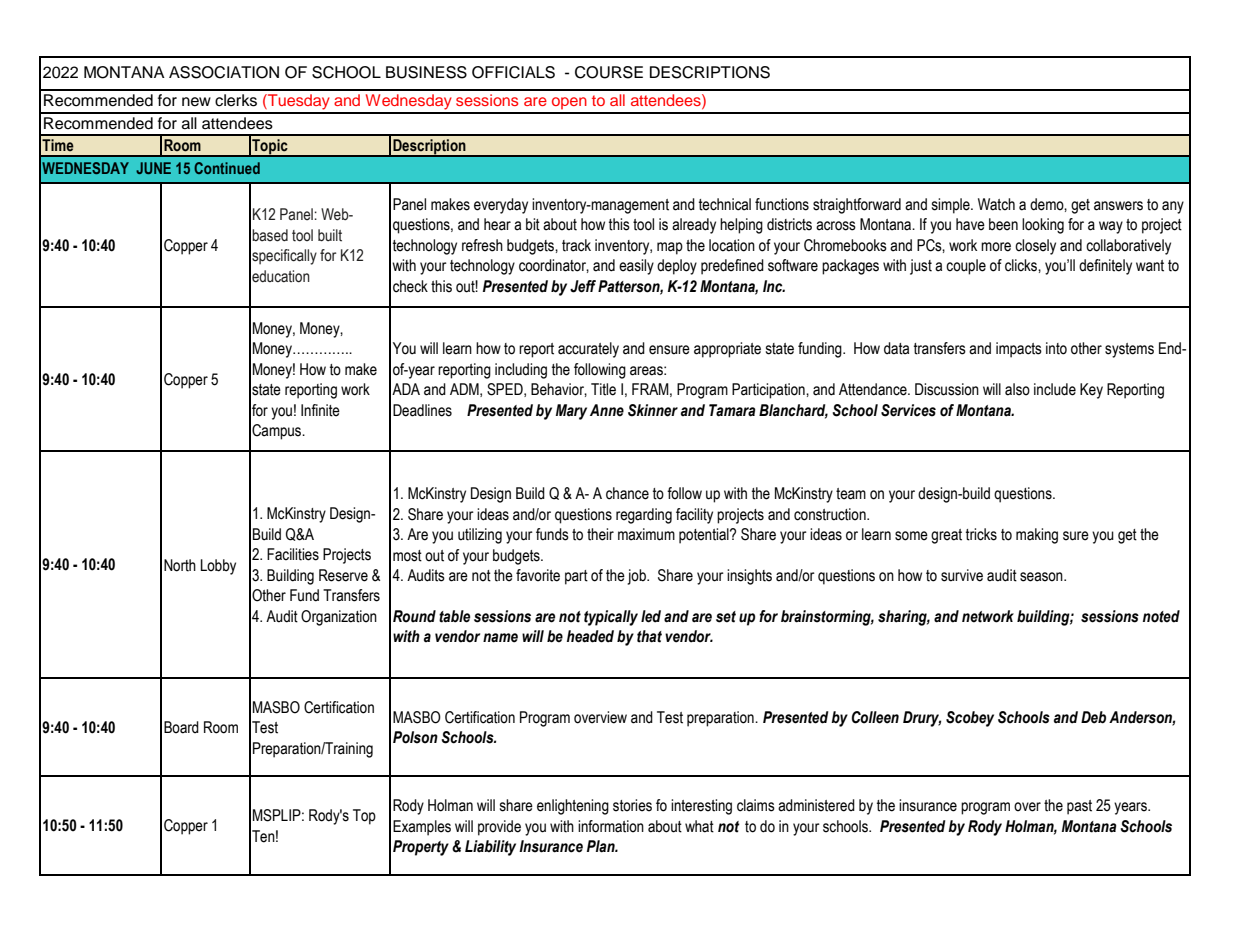 The height and width of the page is (952, 1233). Describe the element at coordinates (609, 72) in the page. I see `COURSE` at that location.
